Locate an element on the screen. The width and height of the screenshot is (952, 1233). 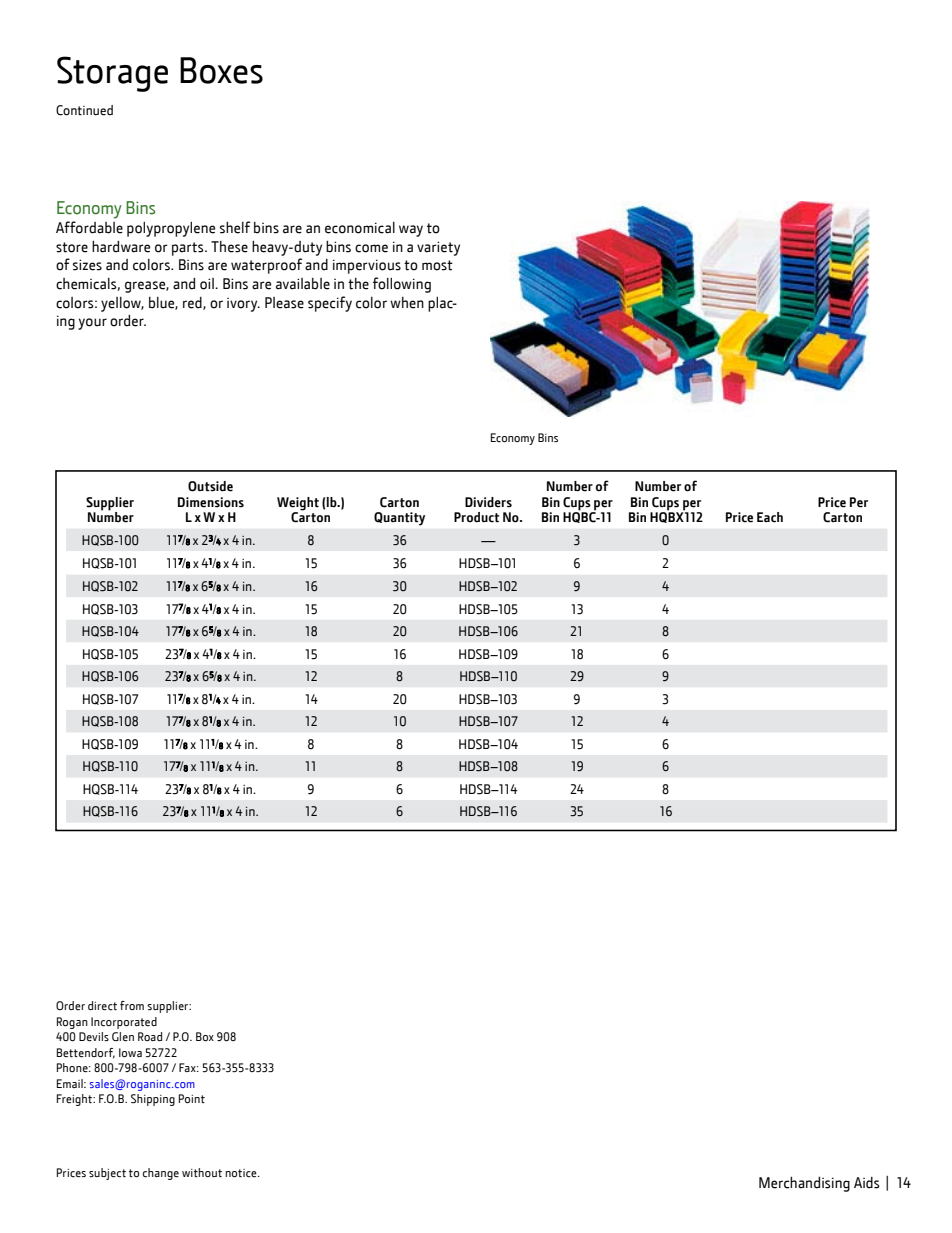
Each is located at coordinates (770, 517).
